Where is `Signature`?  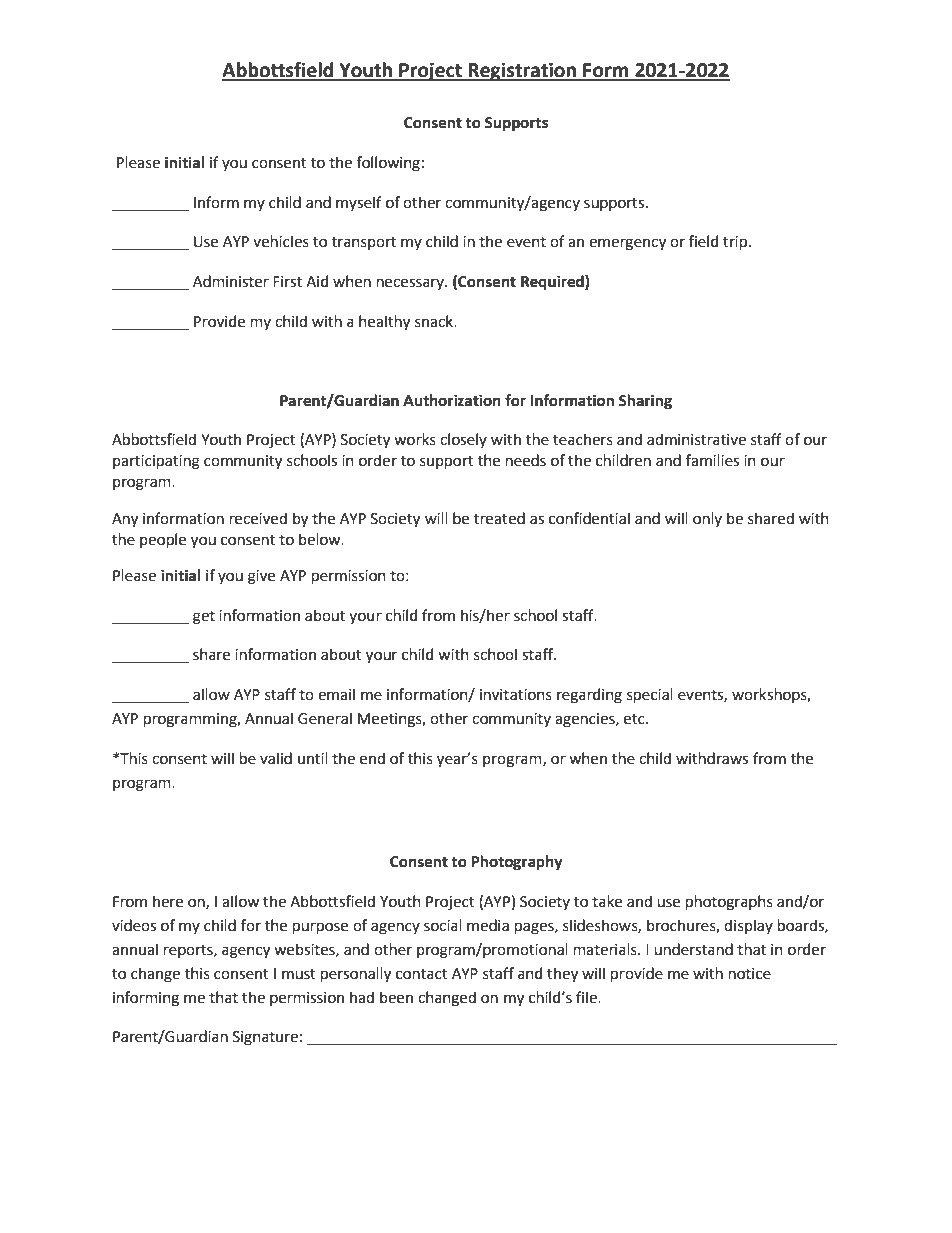
Signature is located at coordinates (265, 1038).
